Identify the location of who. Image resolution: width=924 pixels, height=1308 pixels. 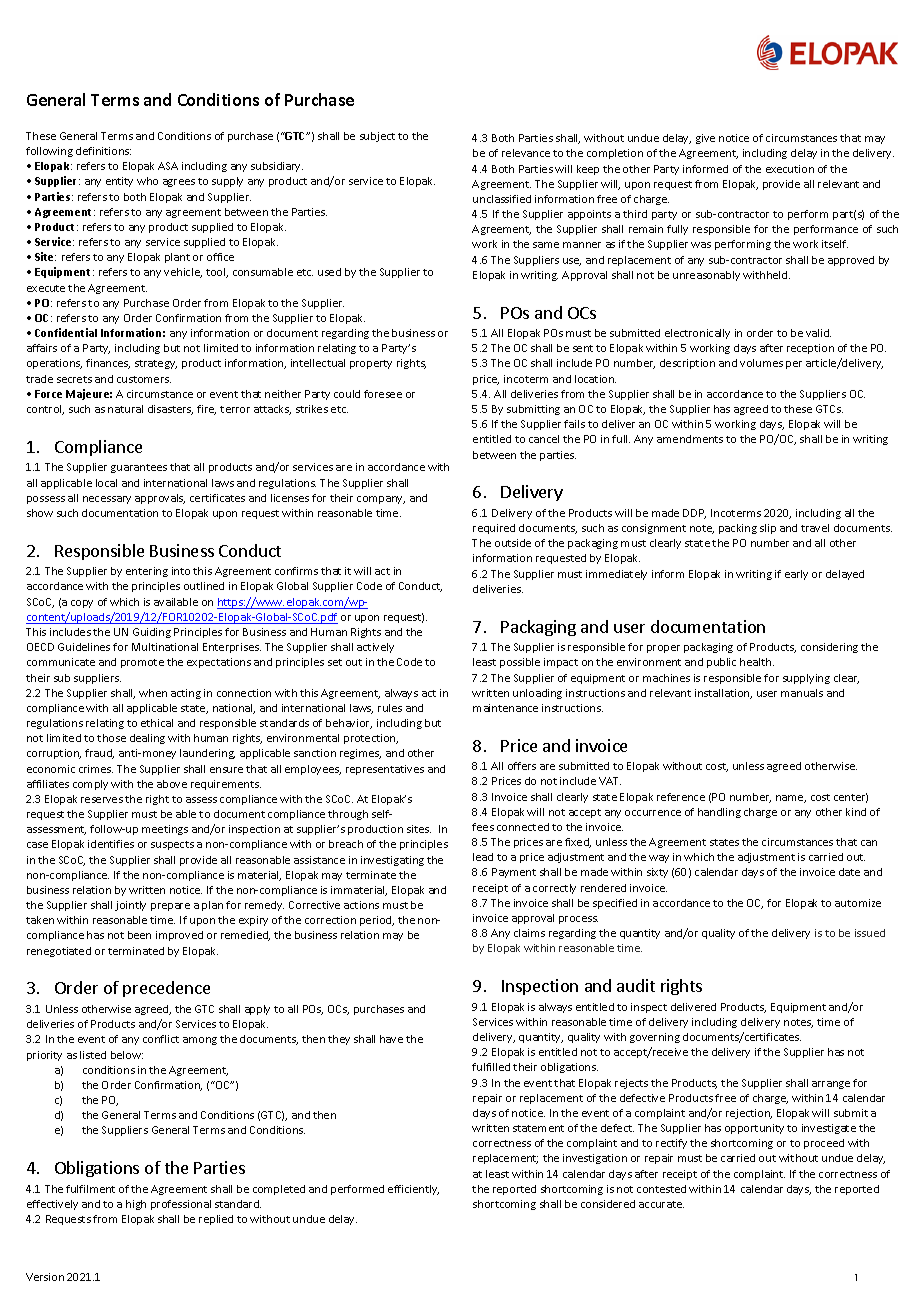
(147, 181).
